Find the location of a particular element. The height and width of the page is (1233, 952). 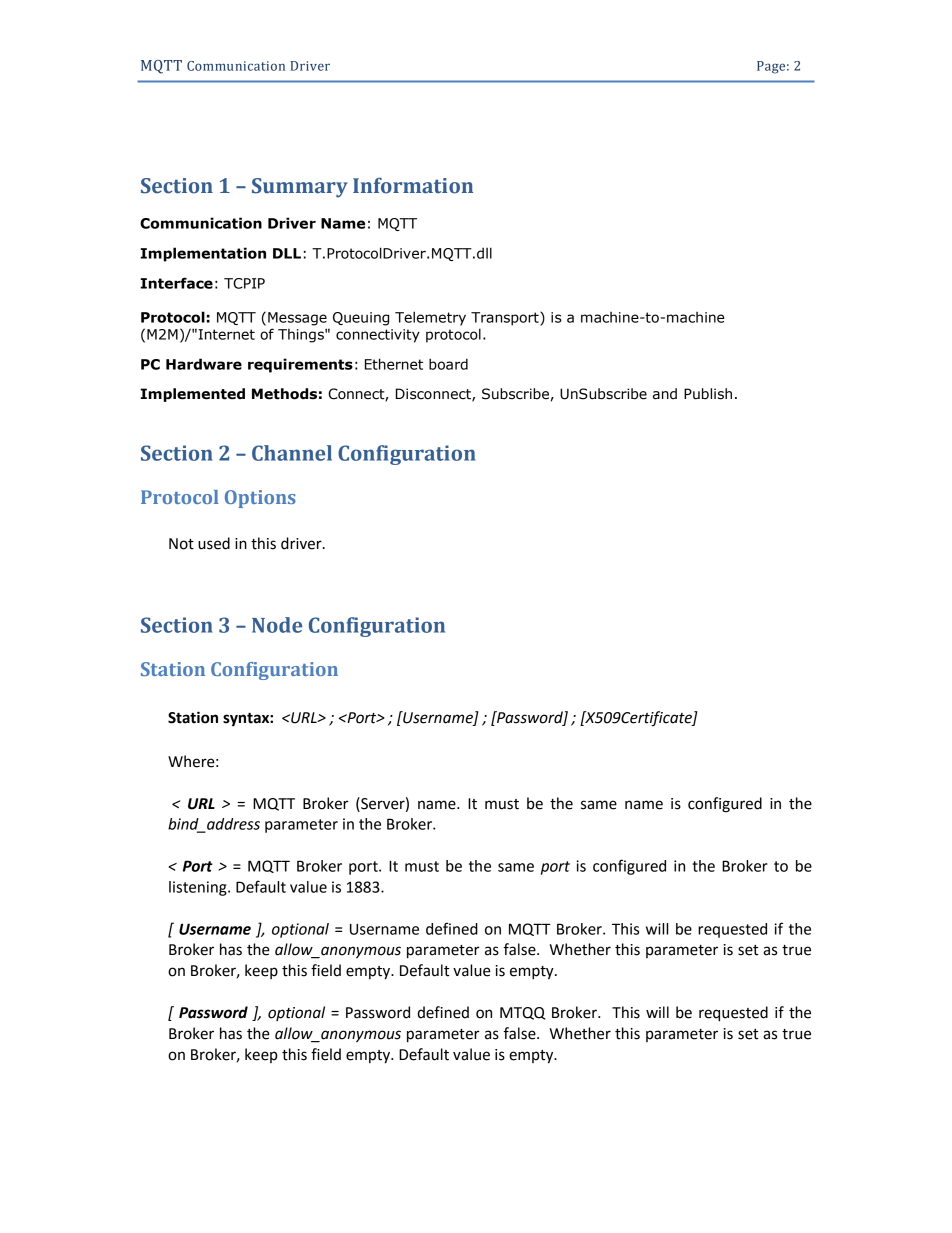

Information is located at coordinates (413, 185).
